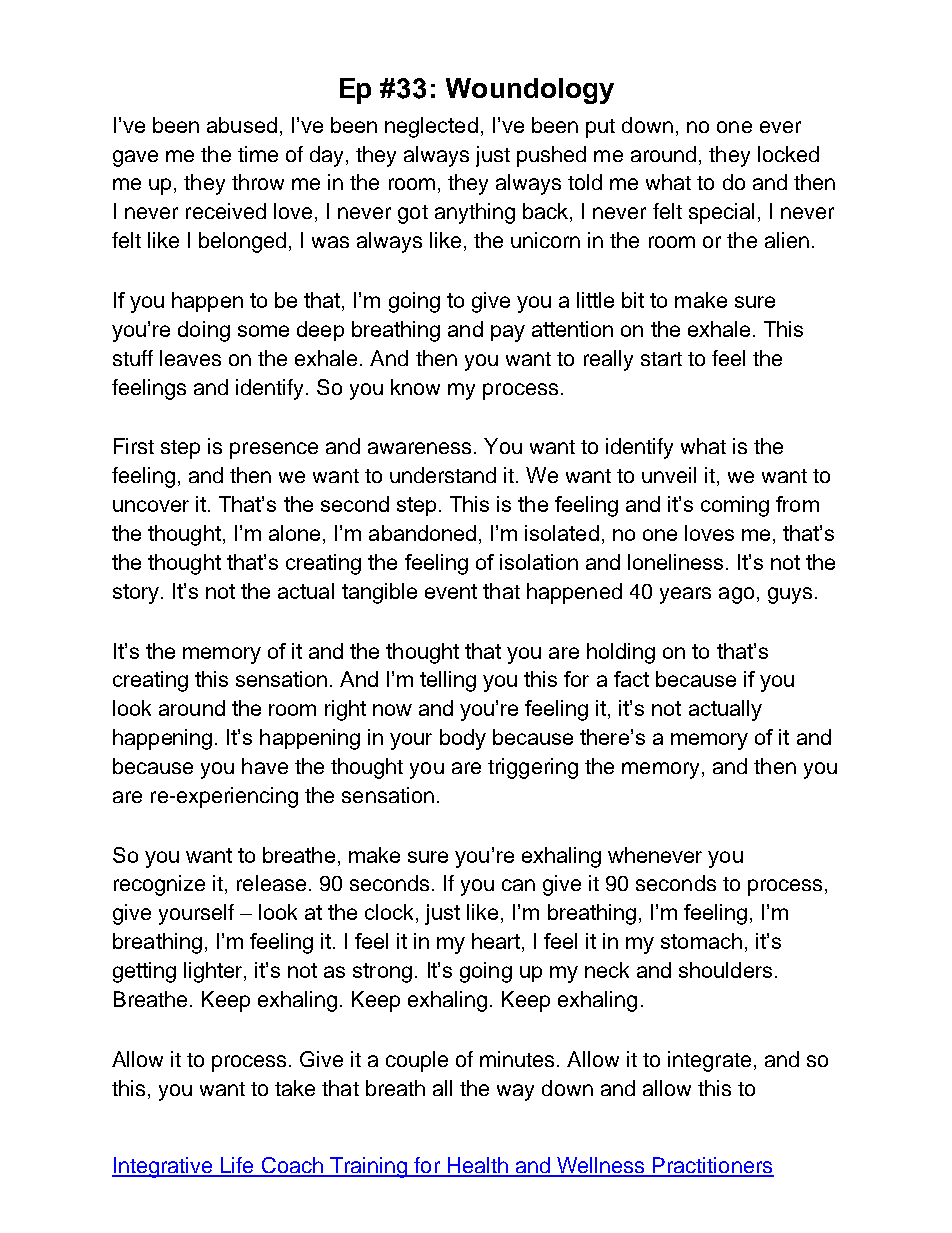 This image has width=952, height=1233. I want to click on fact, so click(631, 679).
